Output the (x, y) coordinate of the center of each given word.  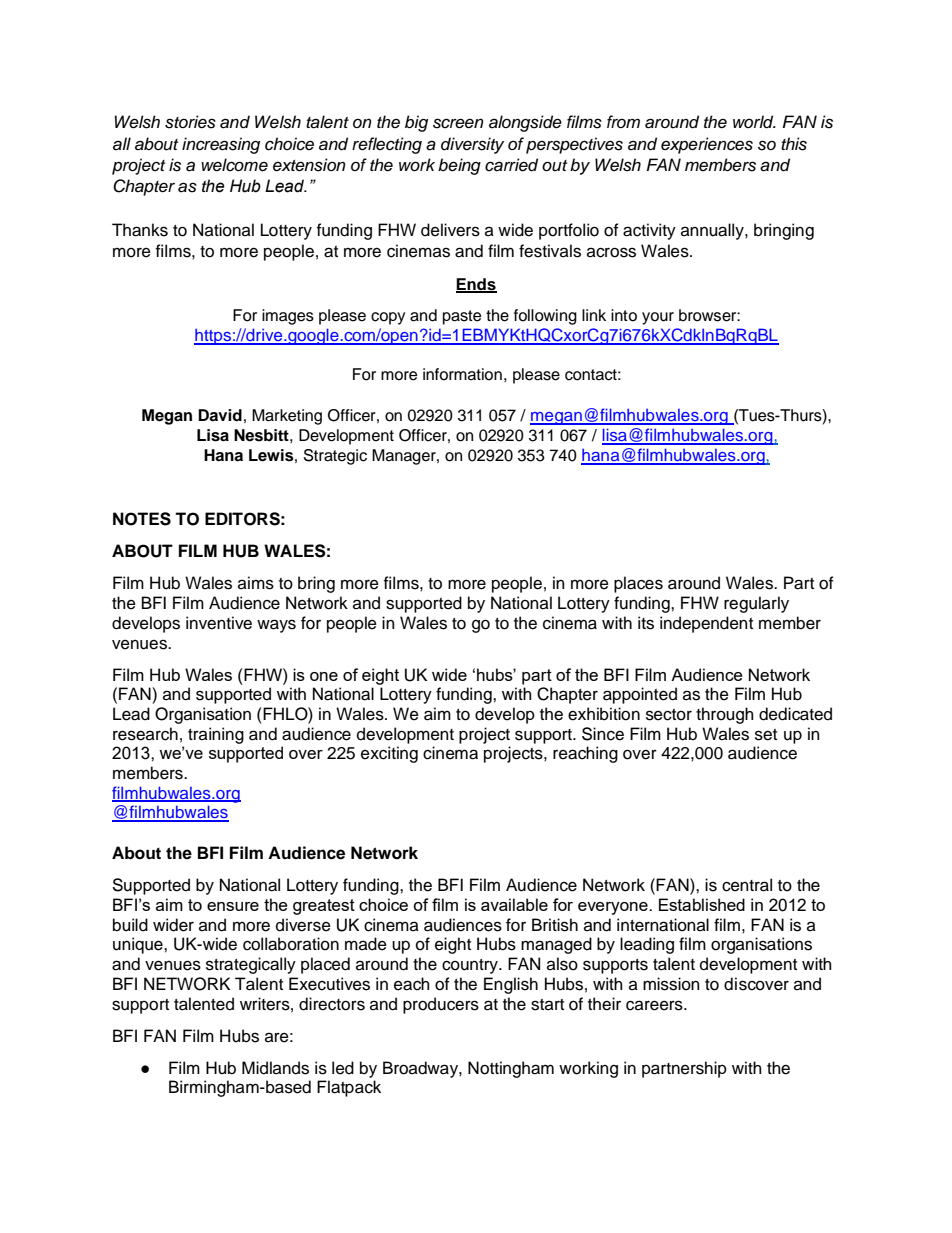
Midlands (275, 1068)
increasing (221, 145)
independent (706, 624)
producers (441, 1005)
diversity (472, 145)
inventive (219, 623)
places (638, 584)
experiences (707, 145)
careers (655, 1005)
